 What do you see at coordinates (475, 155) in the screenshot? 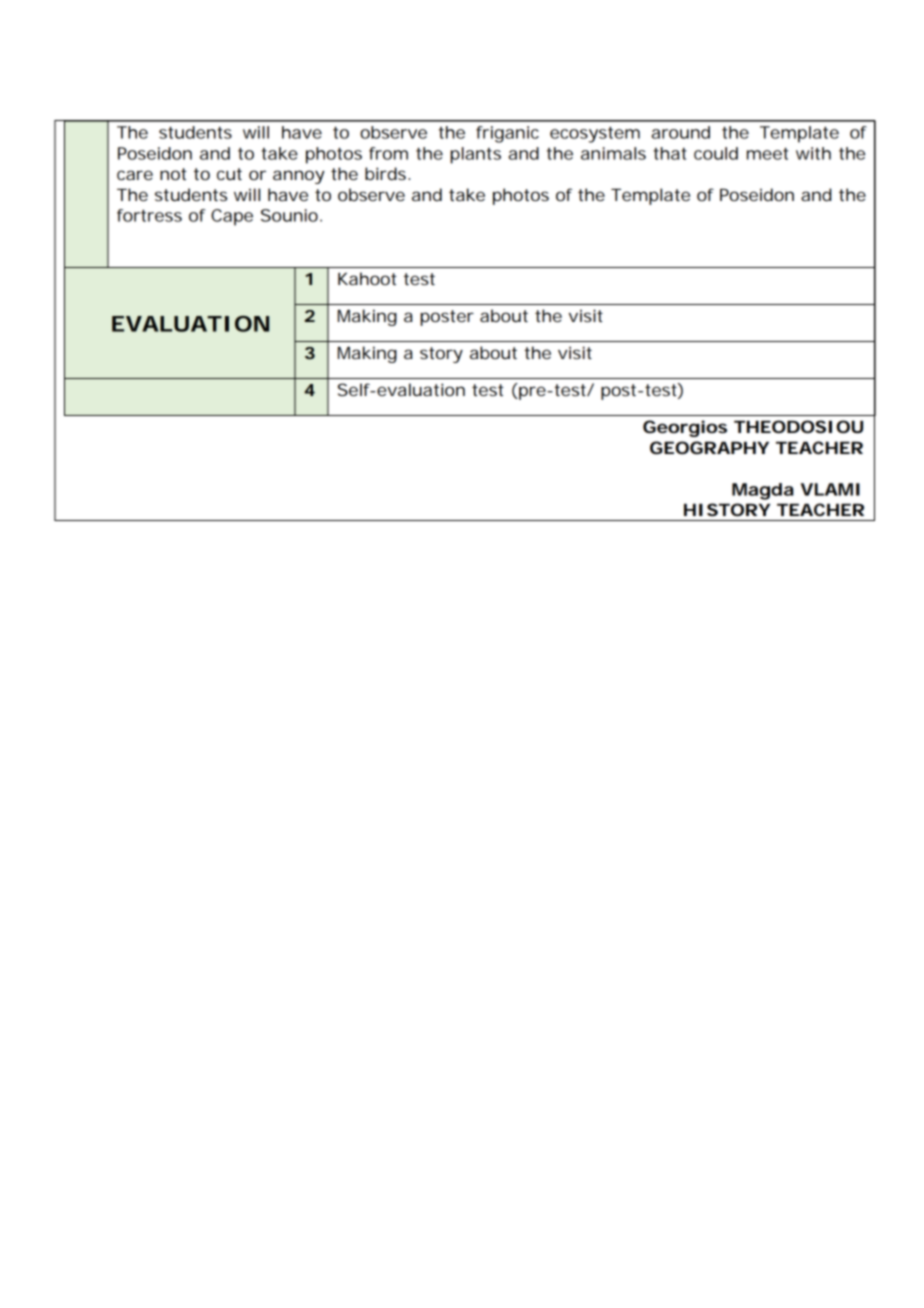
I see `plants` at bounding box center [475, 155].
